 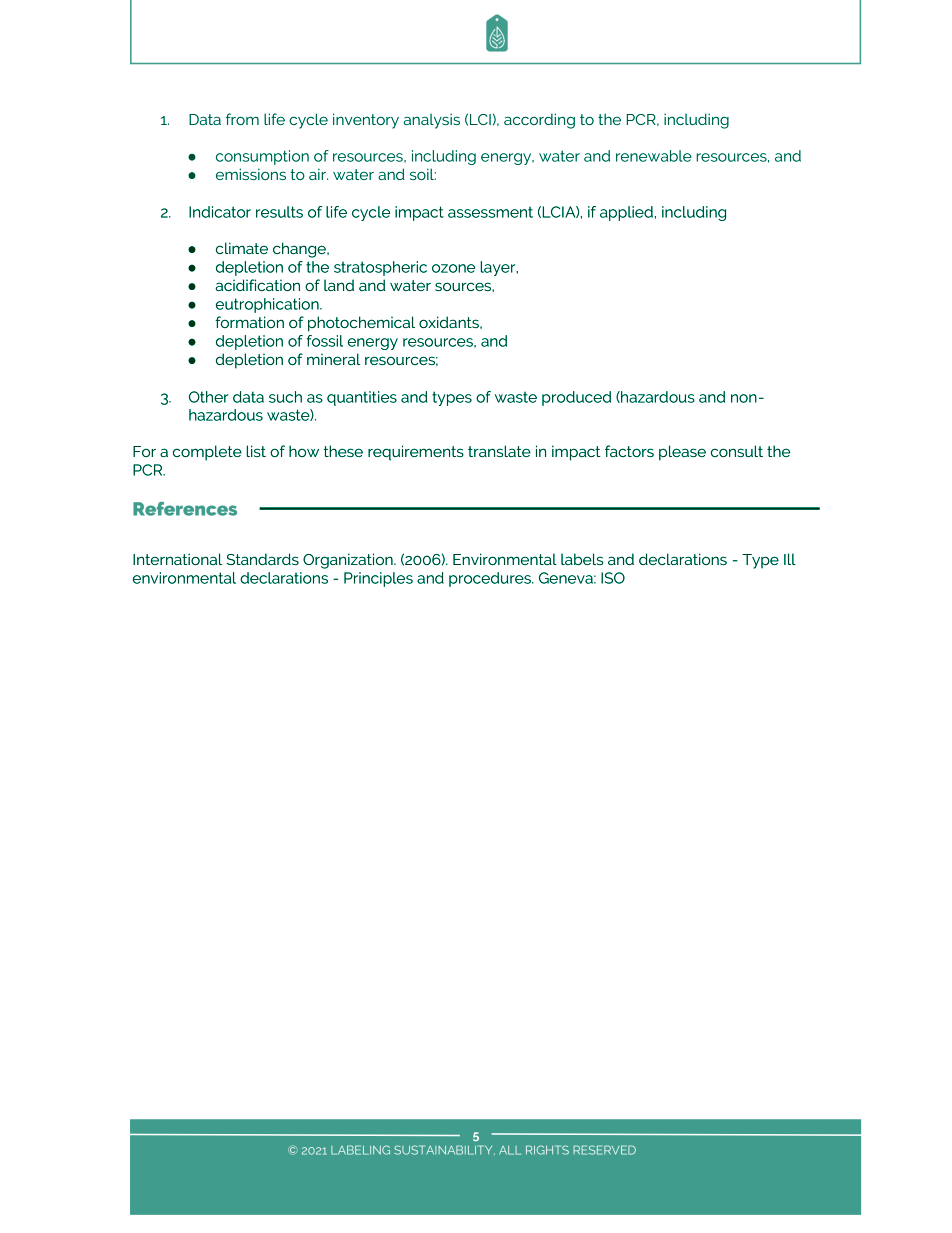 I want to click on analysis, so click(x=432, y=121).
